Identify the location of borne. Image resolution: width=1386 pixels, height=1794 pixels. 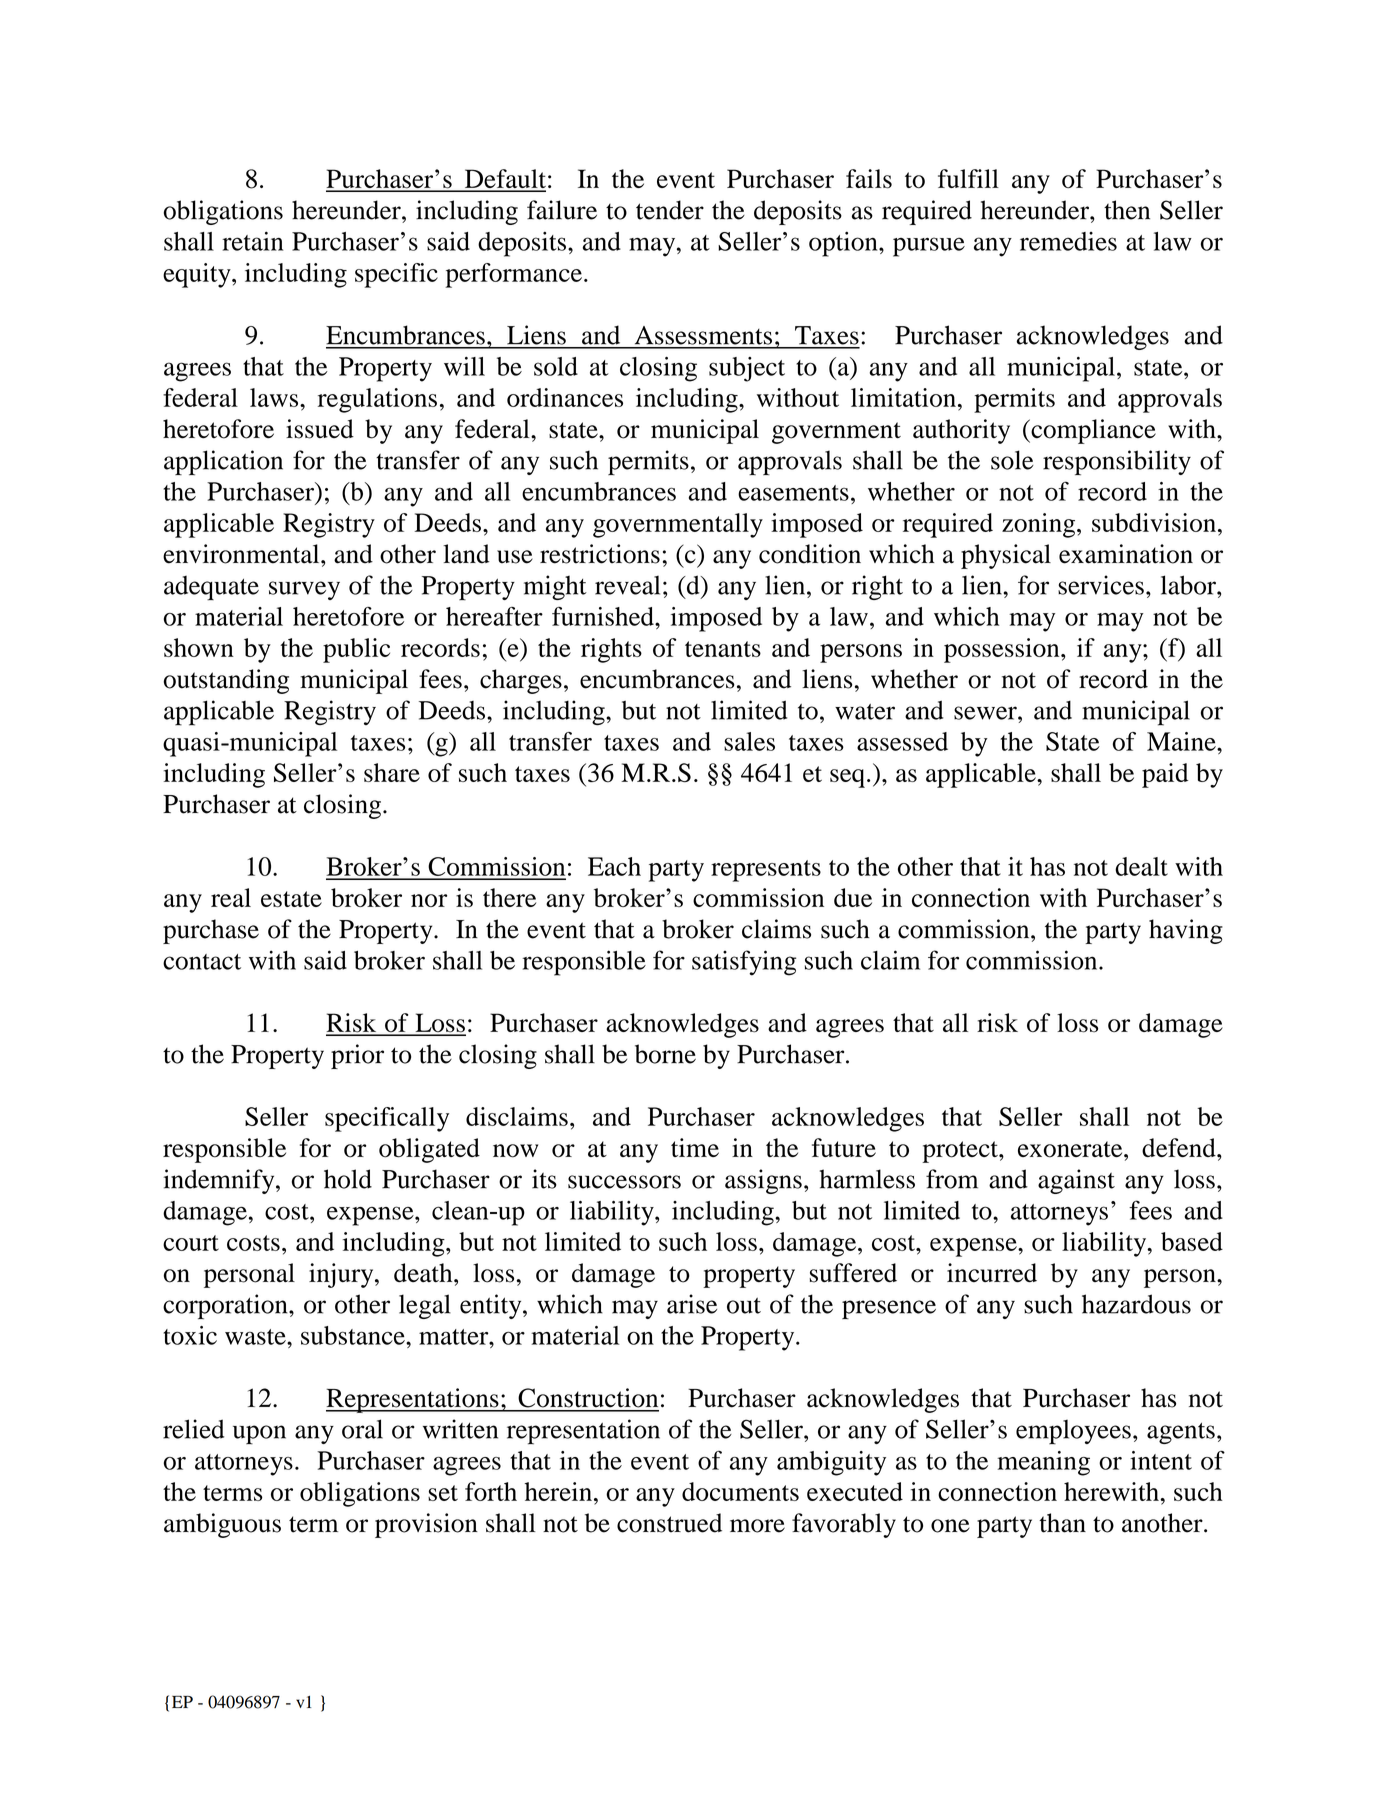
(665, 1054).
